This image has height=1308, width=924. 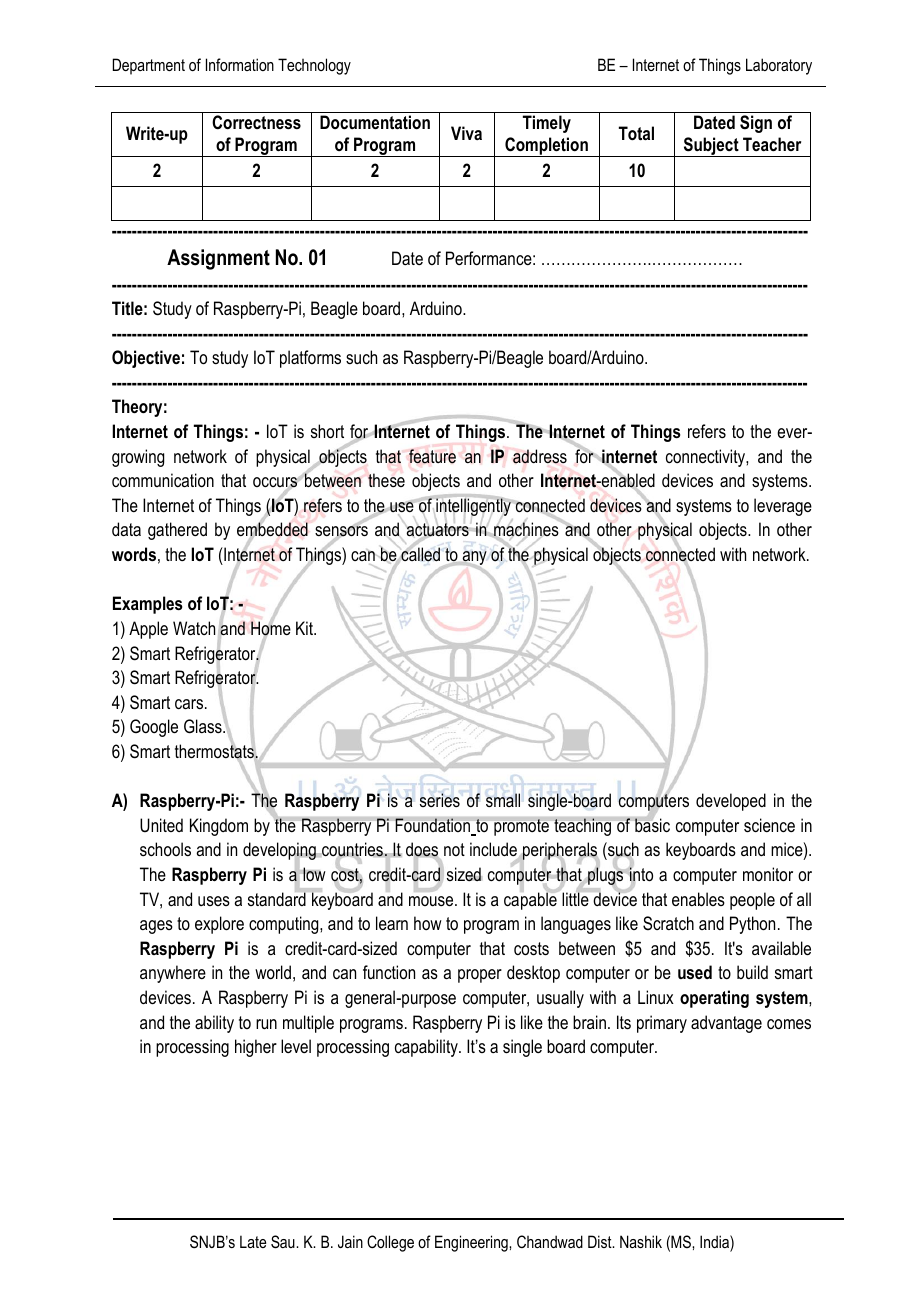 What do you see at coordinates (472, 1243) in the image?
I see `Engineering` at bounding box center [472, 1243].
